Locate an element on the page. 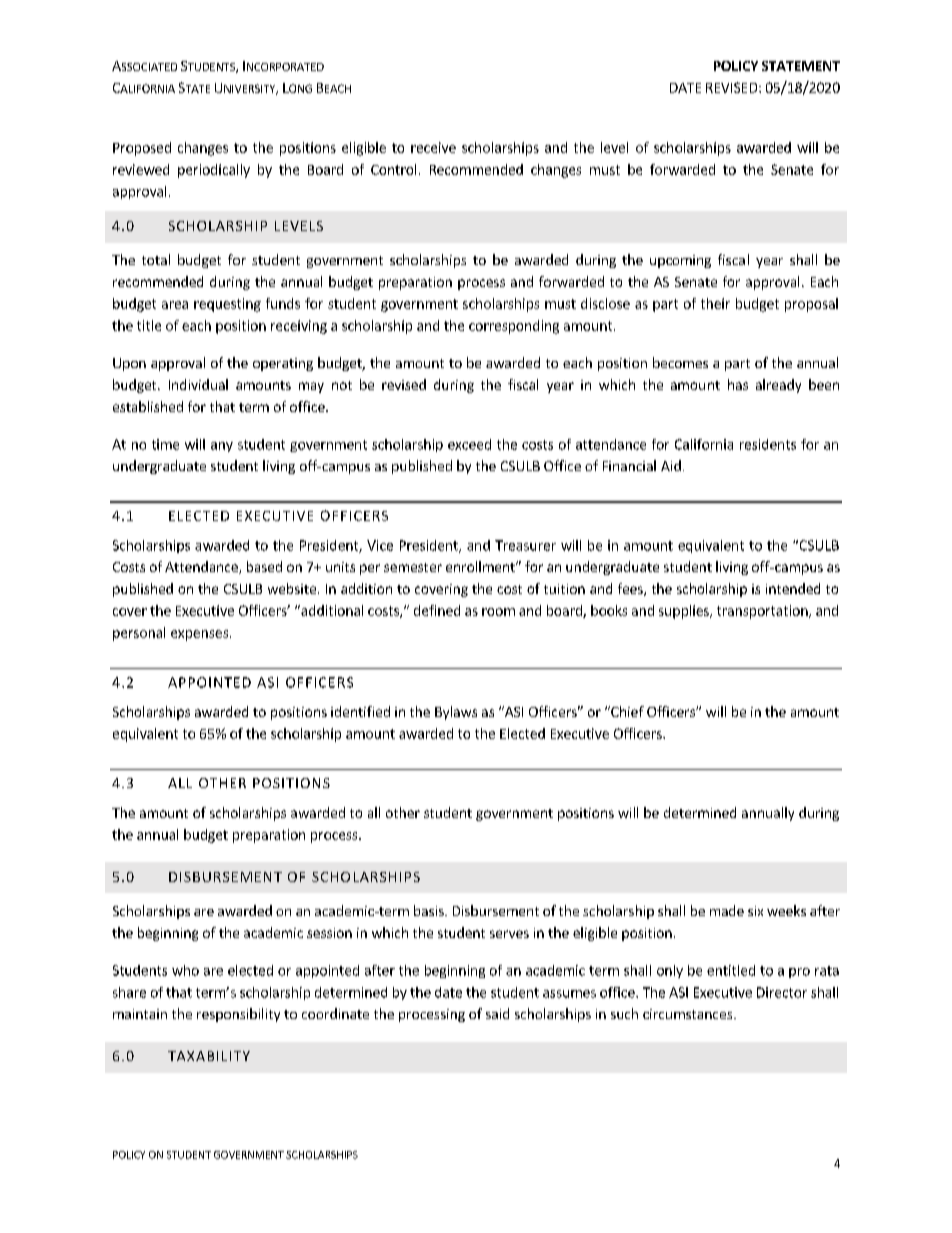  Bylaws is located at coordinates (456, 713).
